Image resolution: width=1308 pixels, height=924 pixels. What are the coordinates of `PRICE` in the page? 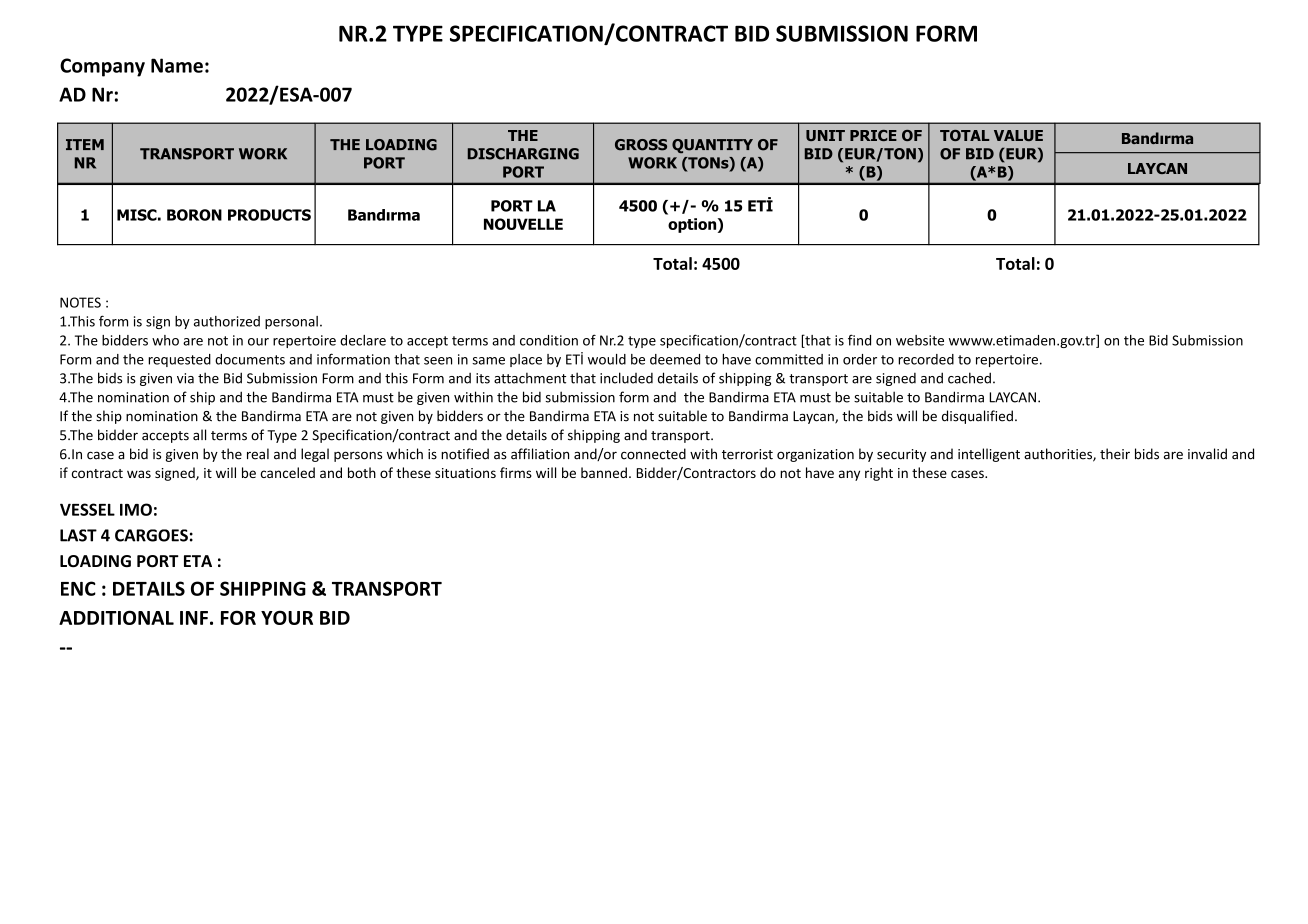 It's located at (873, 135).
